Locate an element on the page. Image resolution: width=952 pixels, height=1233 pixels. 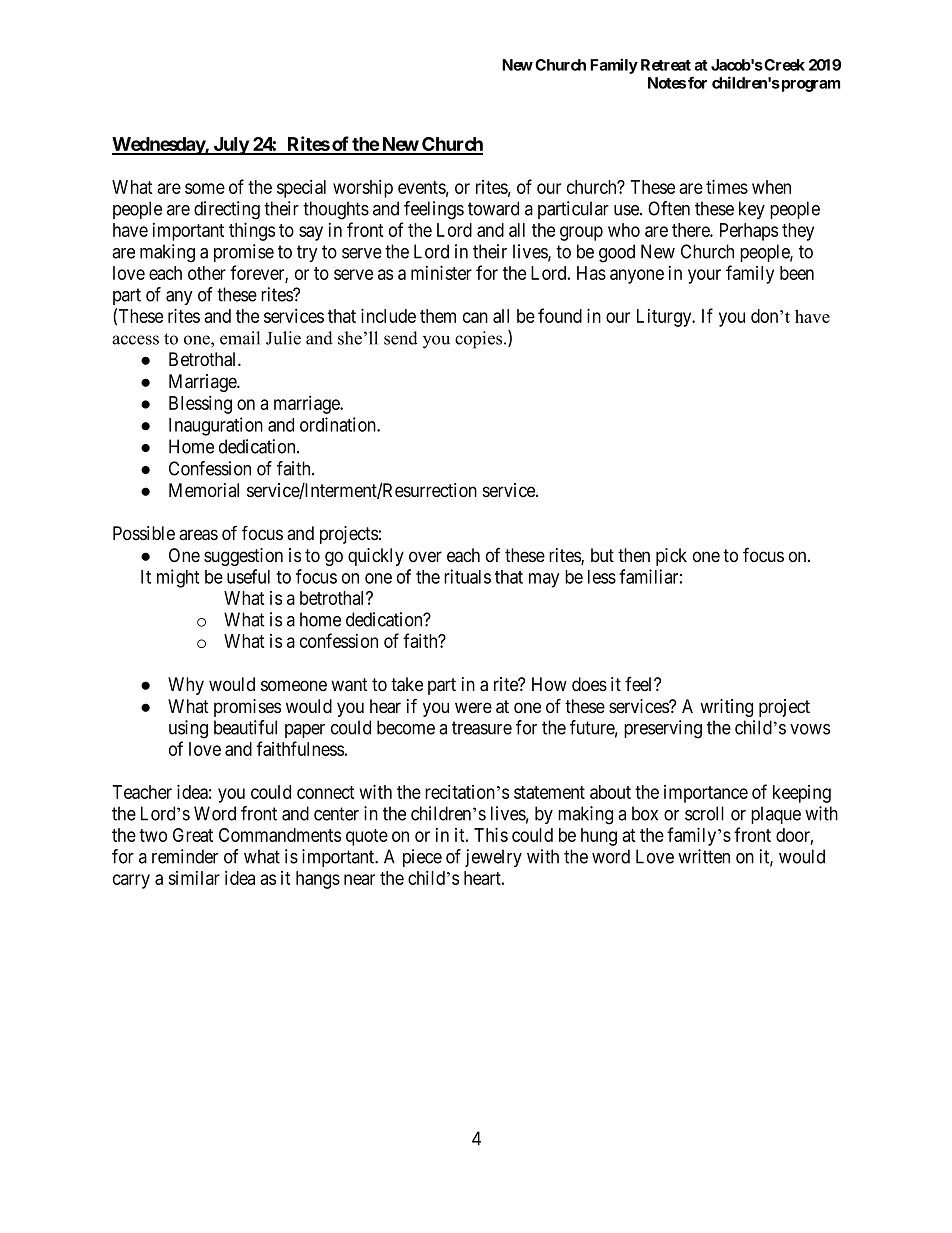
your is located at coordinates (704, 276).
